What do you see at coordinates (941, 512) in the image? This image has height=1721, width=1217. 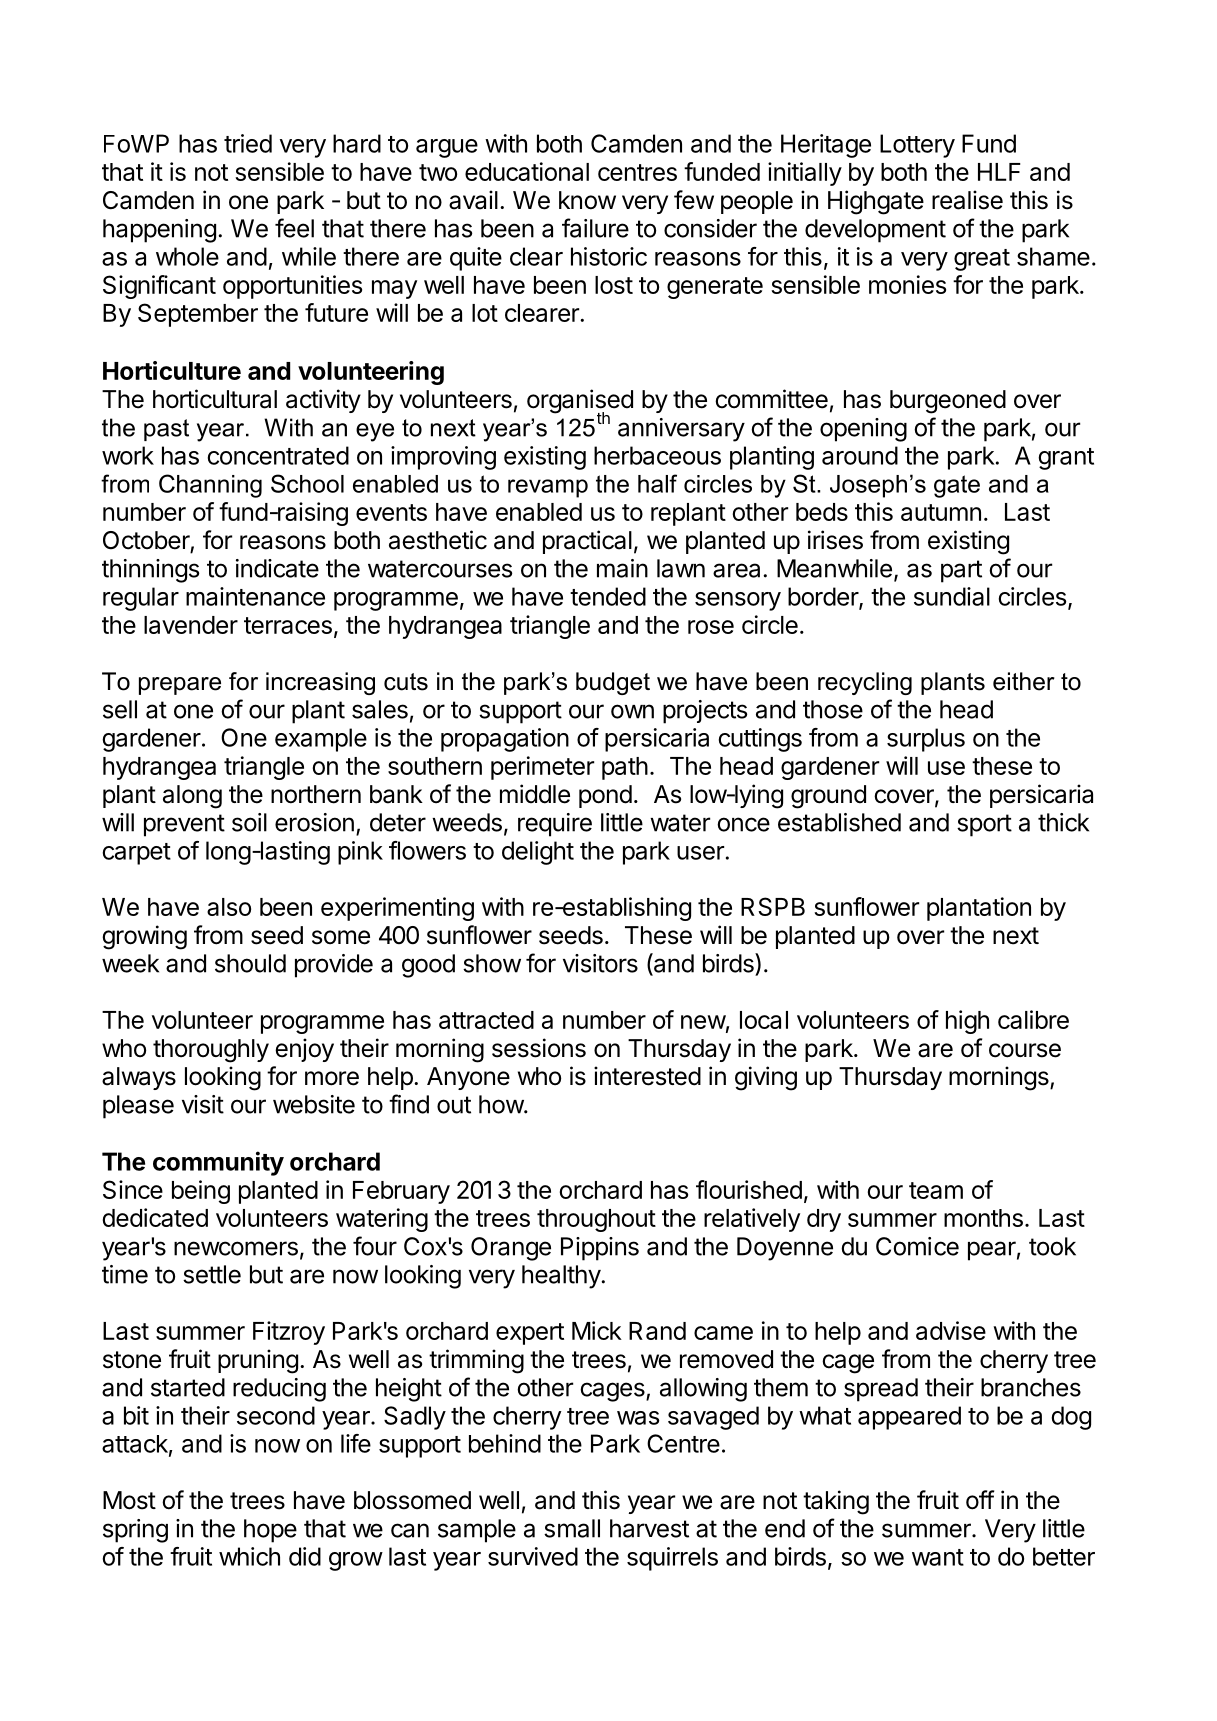 I see `autumn` at bounding box center [941, 512].
